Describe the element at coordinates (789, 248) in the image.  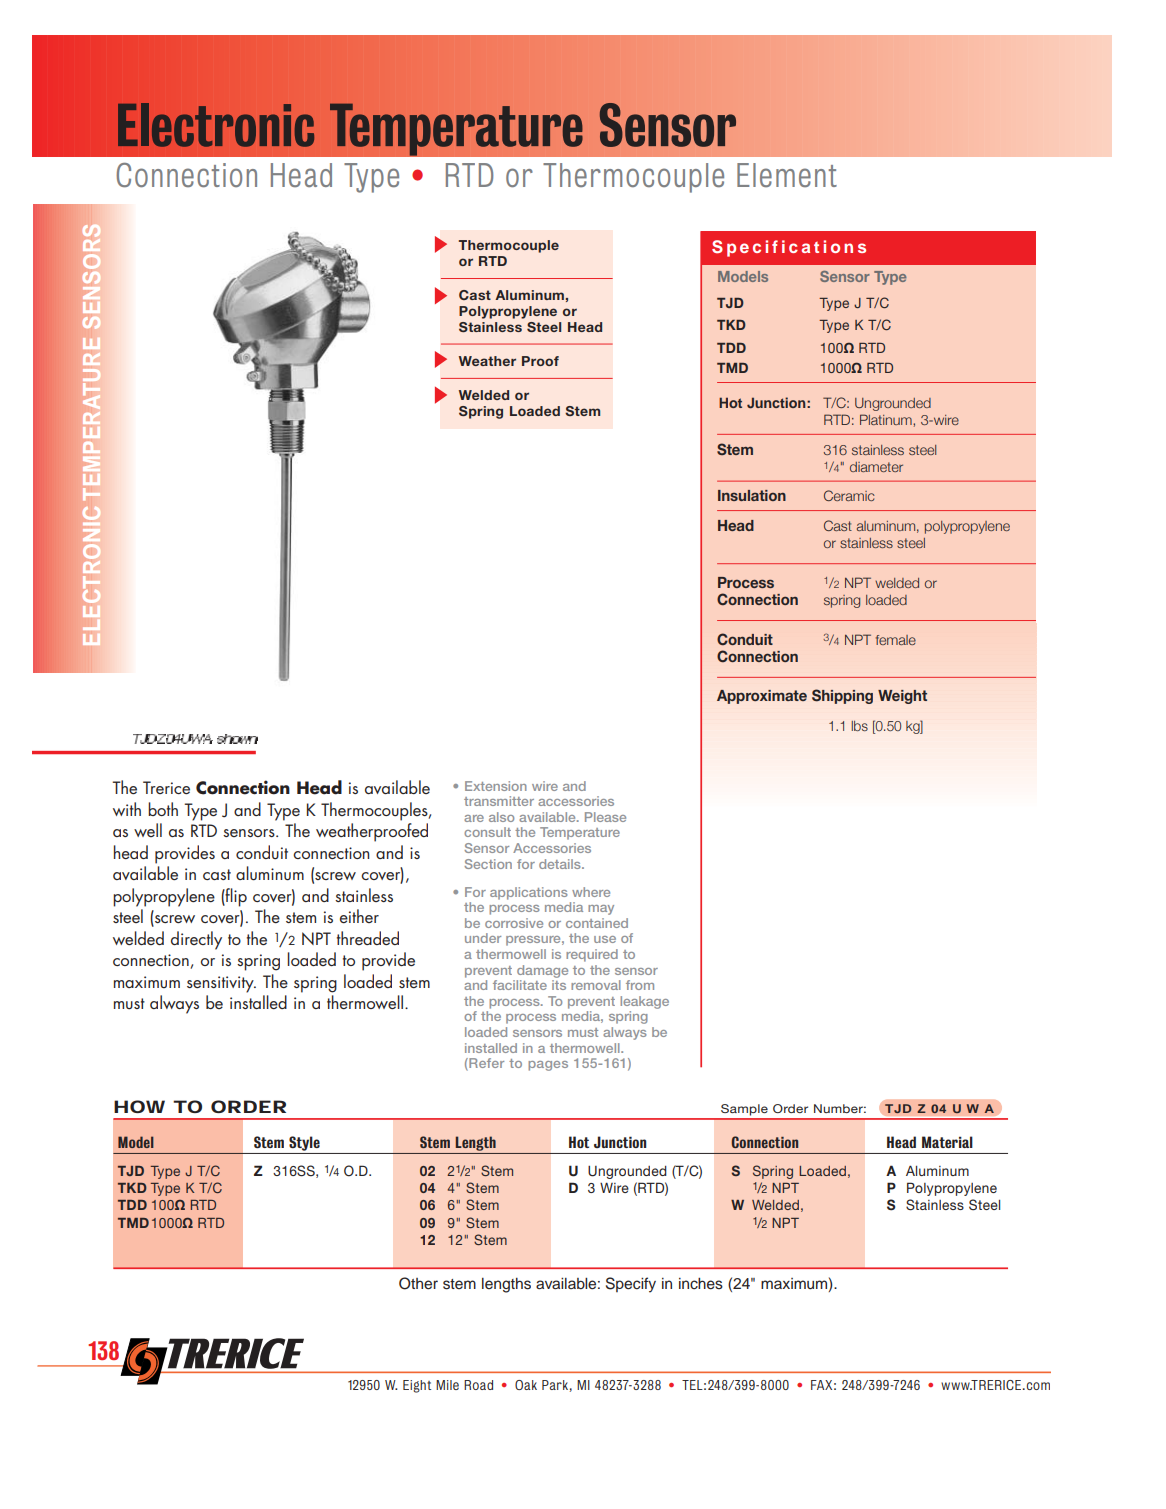
I see `Specifications` at that location.
